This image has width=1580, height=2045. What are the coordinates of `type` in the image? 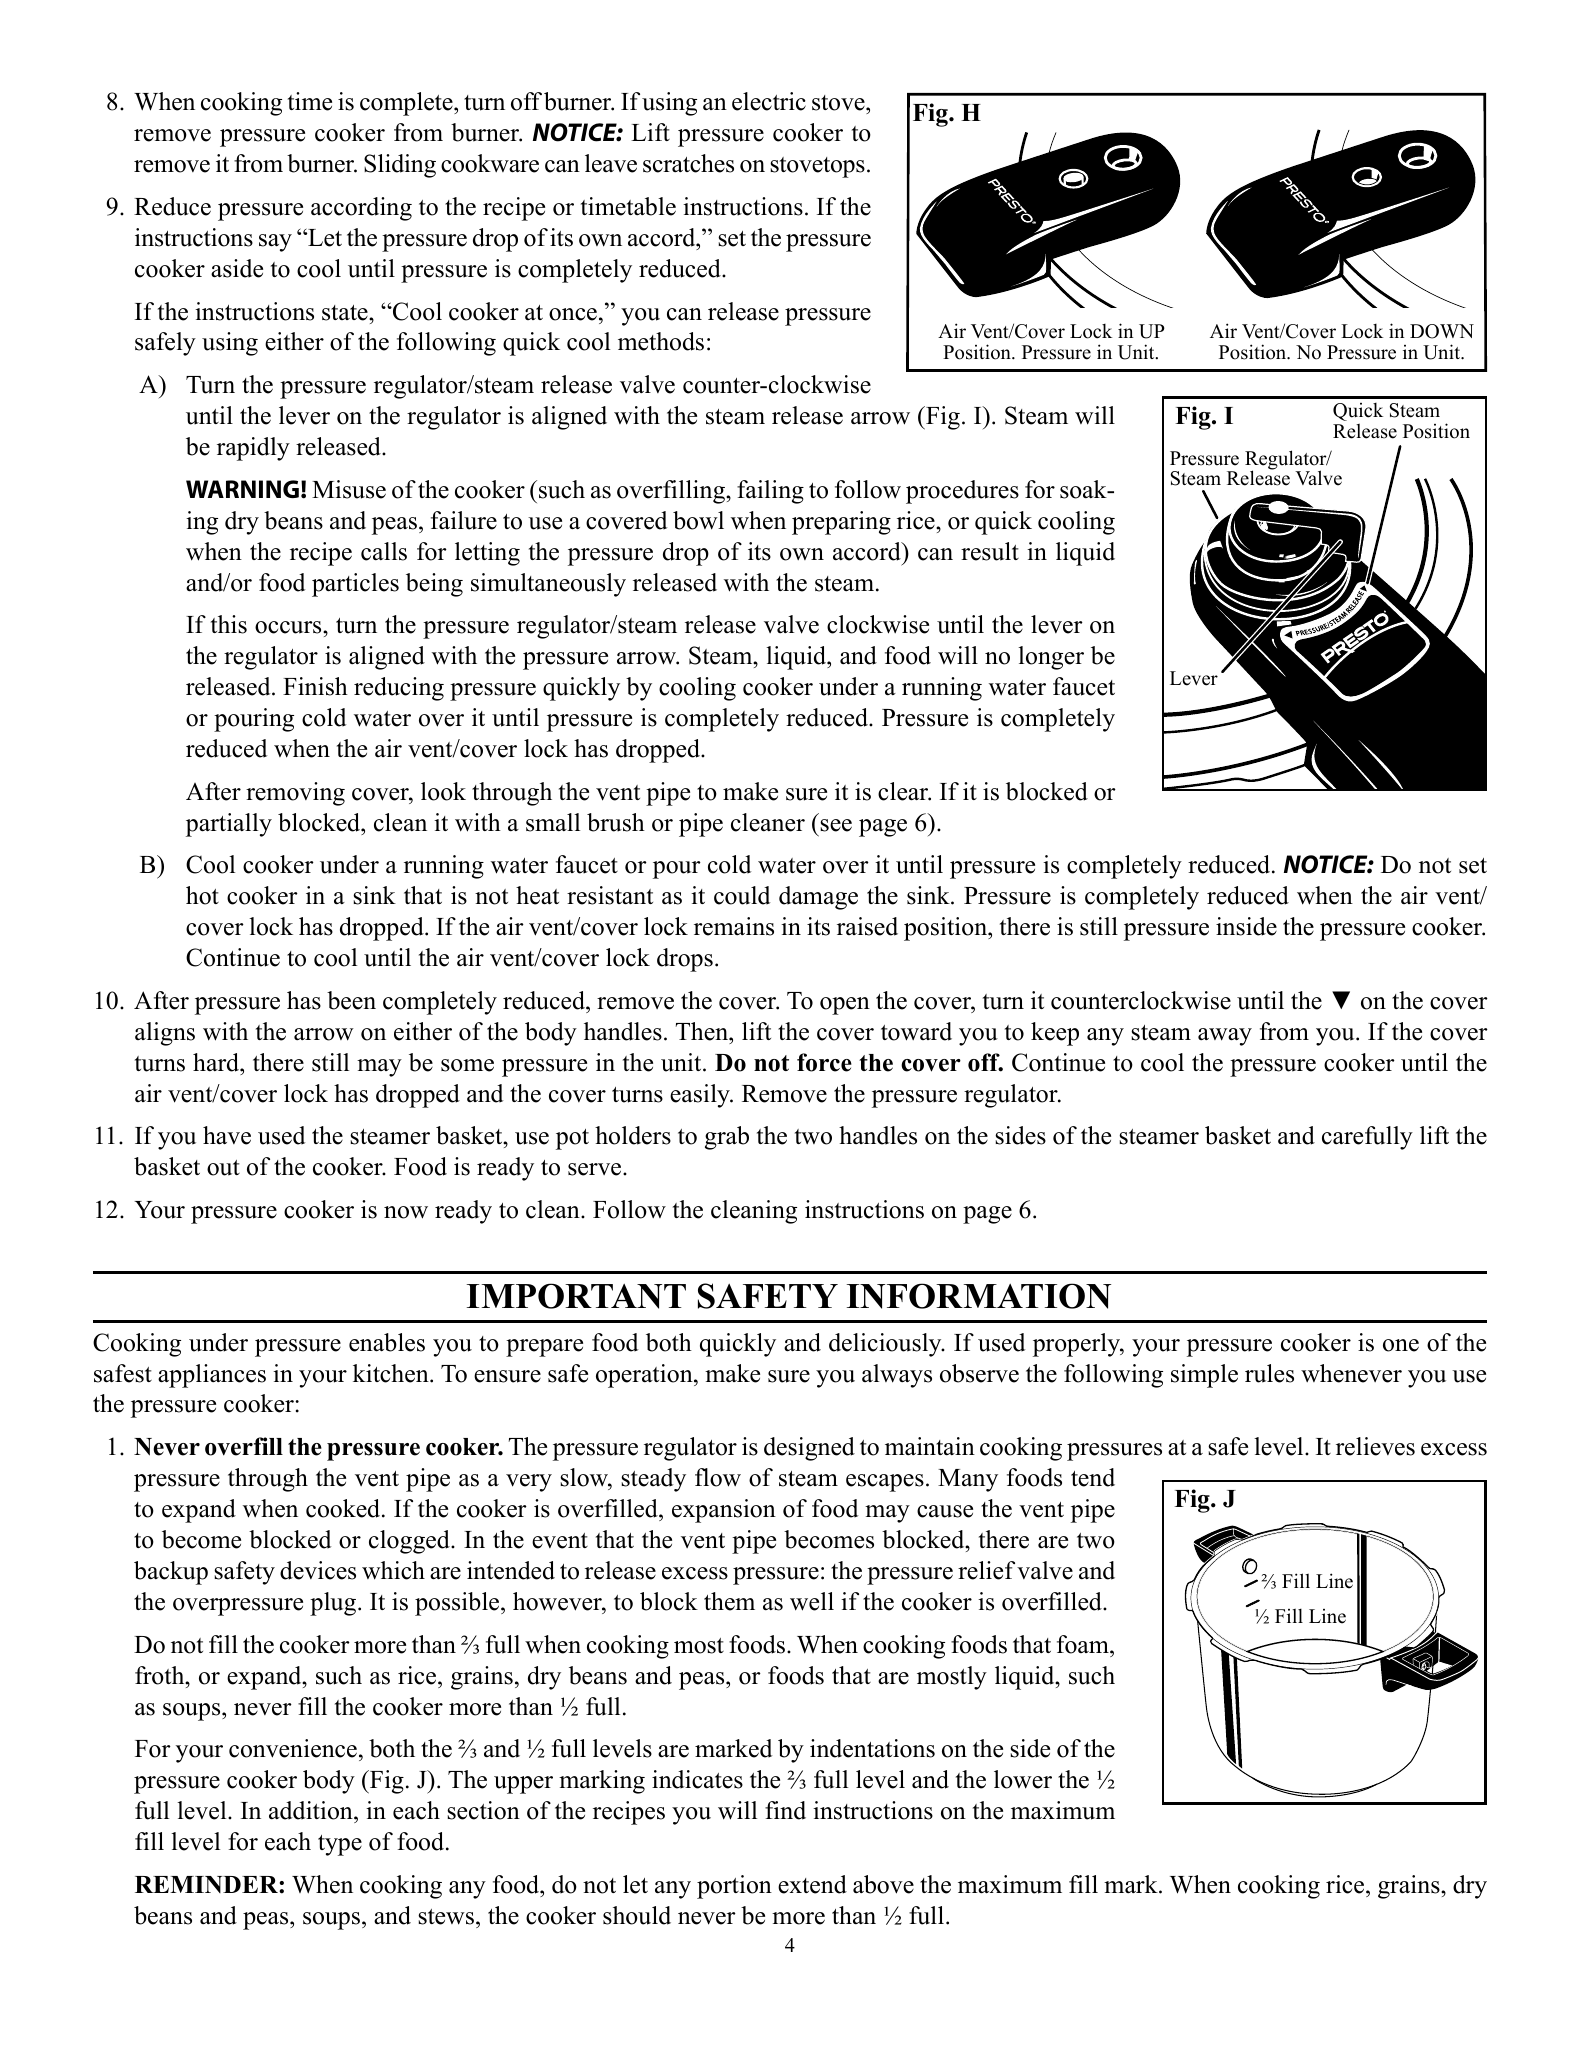 It's located at (340, 1845).
